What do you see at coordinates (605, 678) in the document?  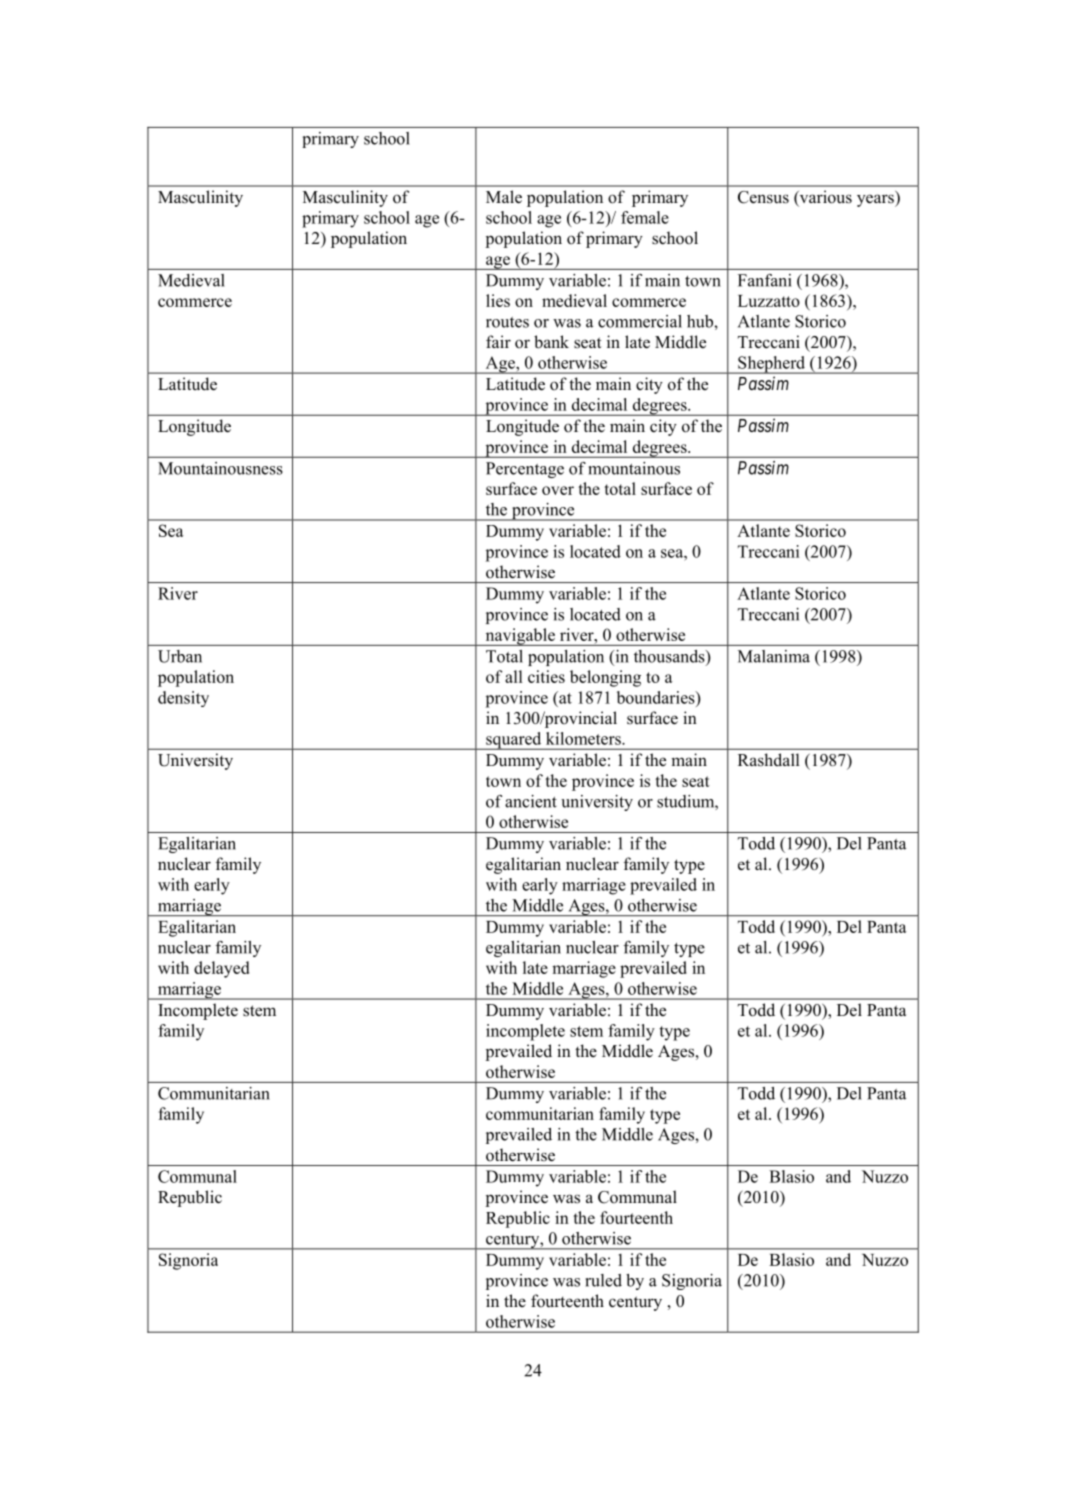 I see `belonging` at bounding box center [605, 678].
